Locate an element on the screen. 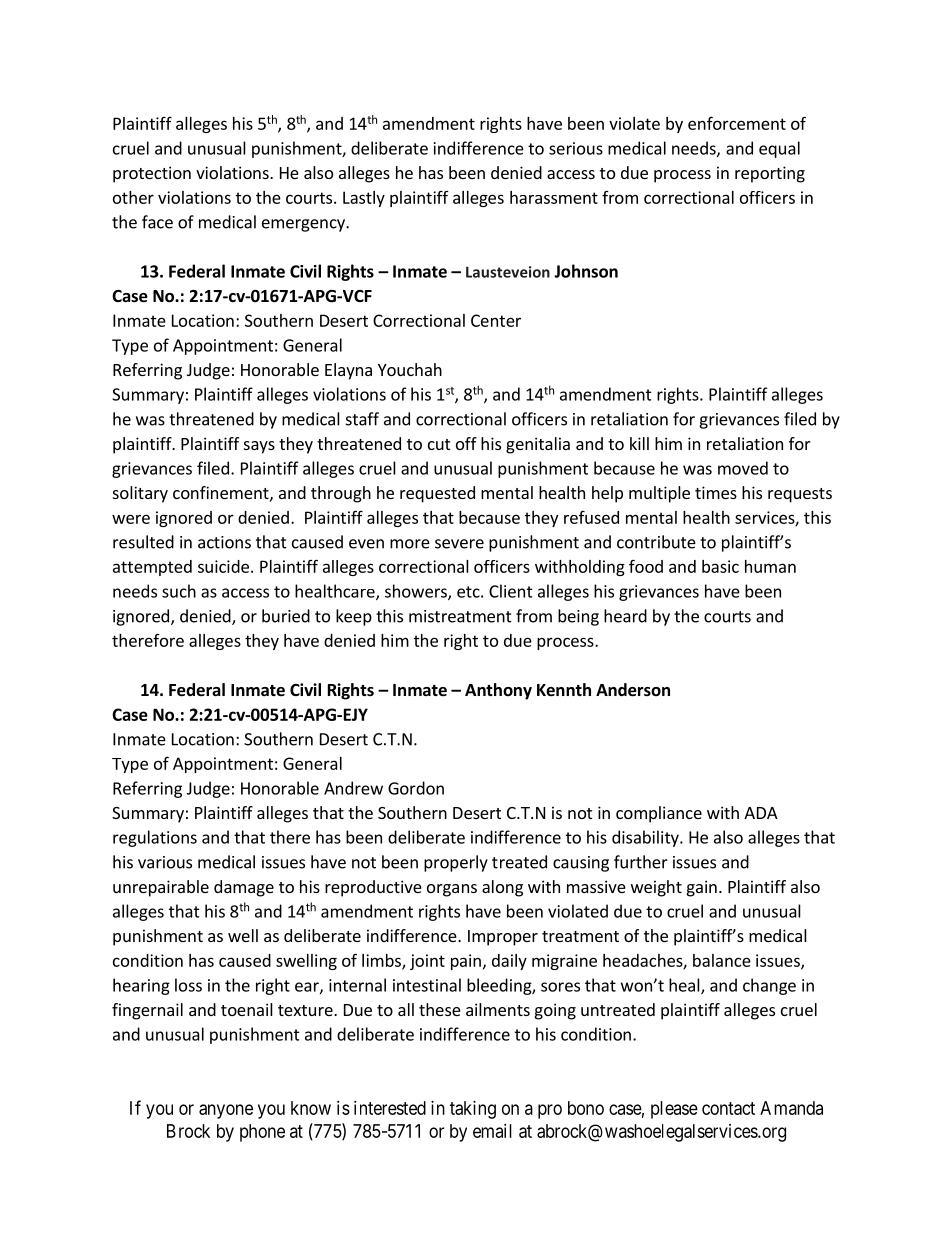 This screenshot has width=952, height=1233. moved is located at coordinates (743, 468).
